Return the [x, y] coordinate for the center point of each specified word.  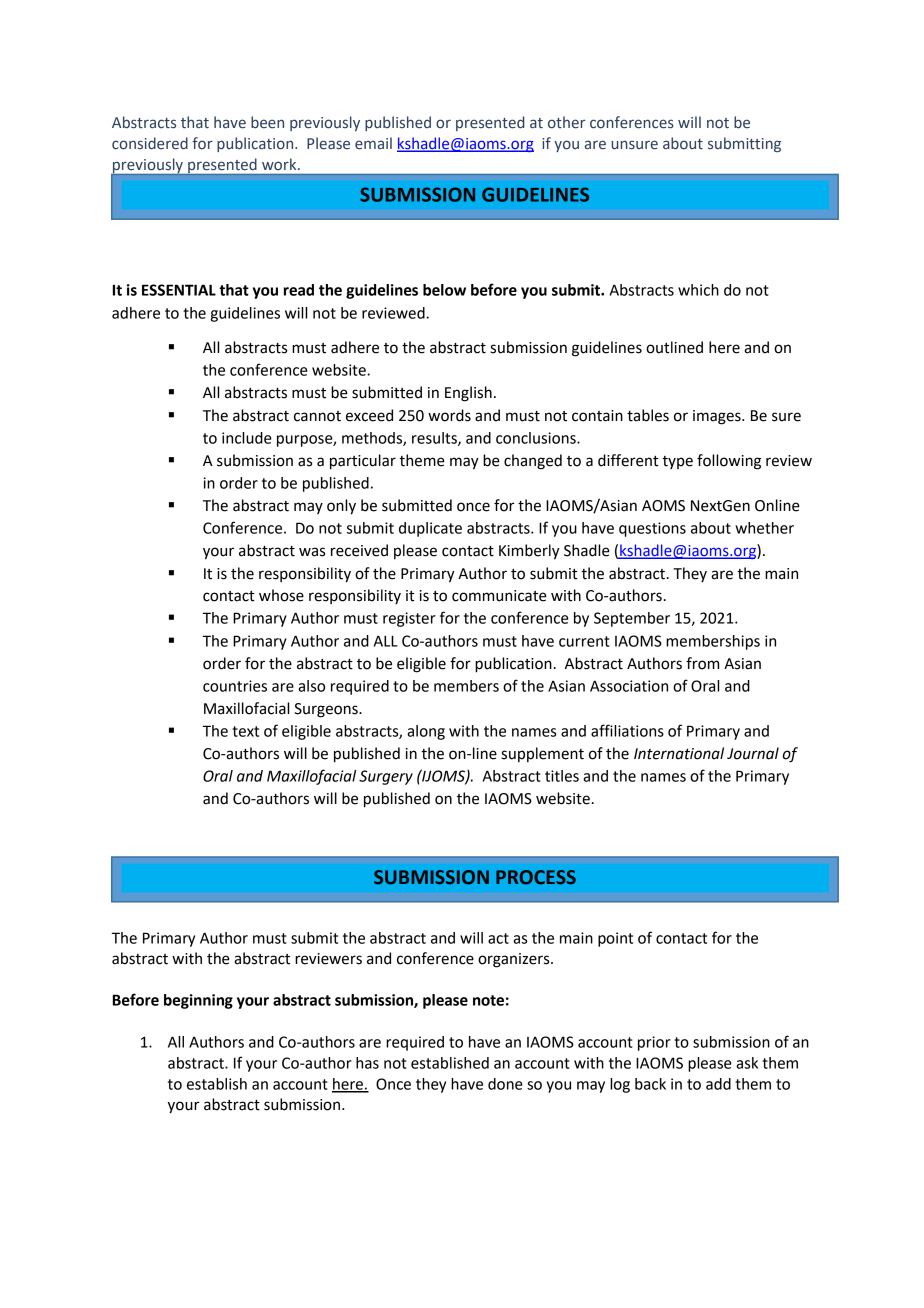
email [373, 143]
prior [654, 1043]
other [566, 122]
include [247, 438]
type [677, 462]
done [505, 1084]
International [679, 753]
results [435, 439]
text [245, 731]
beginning [198, 1001]
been [267, 122]
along [426, 732]
